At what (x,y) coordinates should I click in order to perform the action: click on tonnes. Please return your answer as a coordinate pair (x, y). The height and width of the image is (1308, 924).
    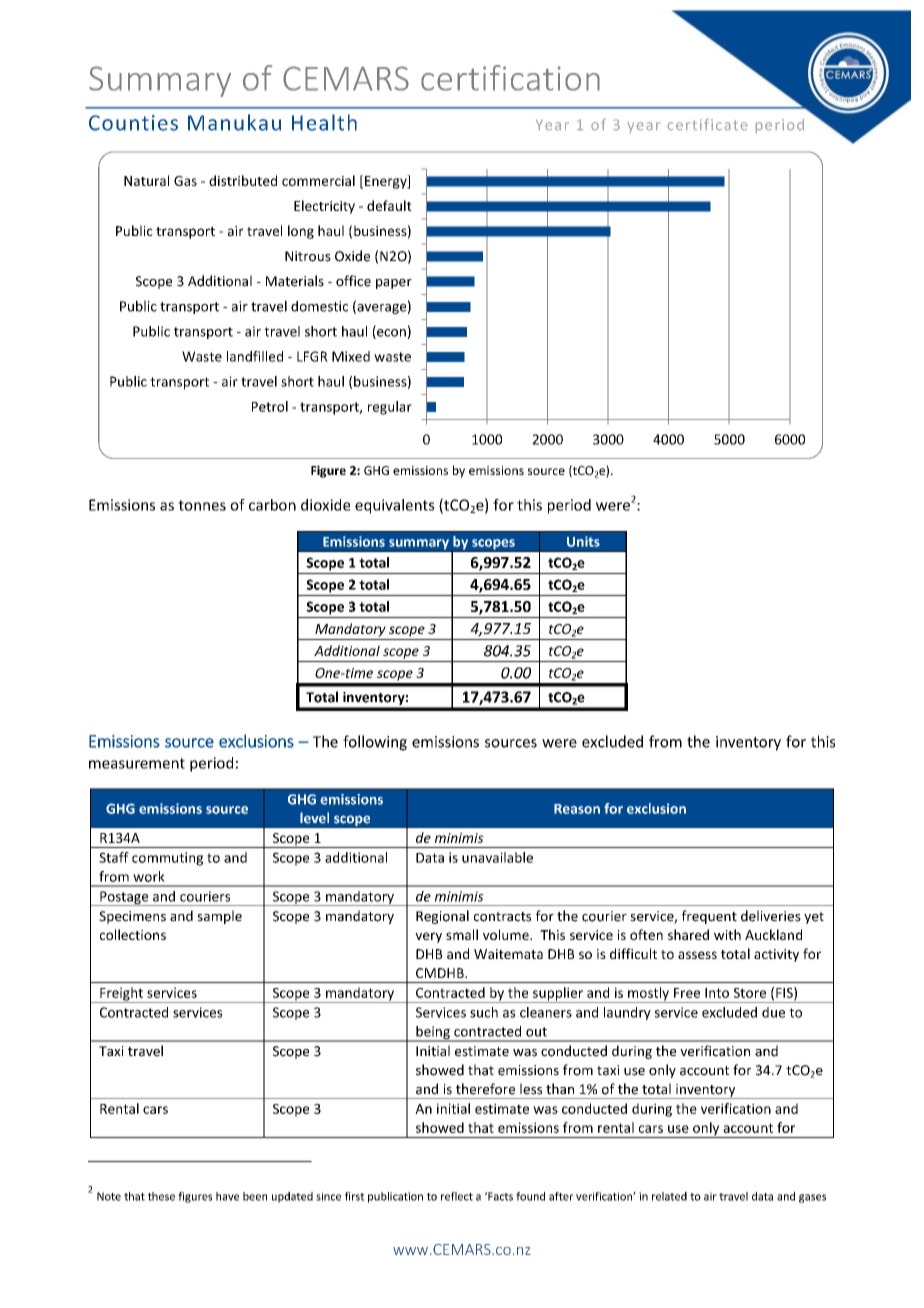
    Looking at the image, I should click on (202, 505).
